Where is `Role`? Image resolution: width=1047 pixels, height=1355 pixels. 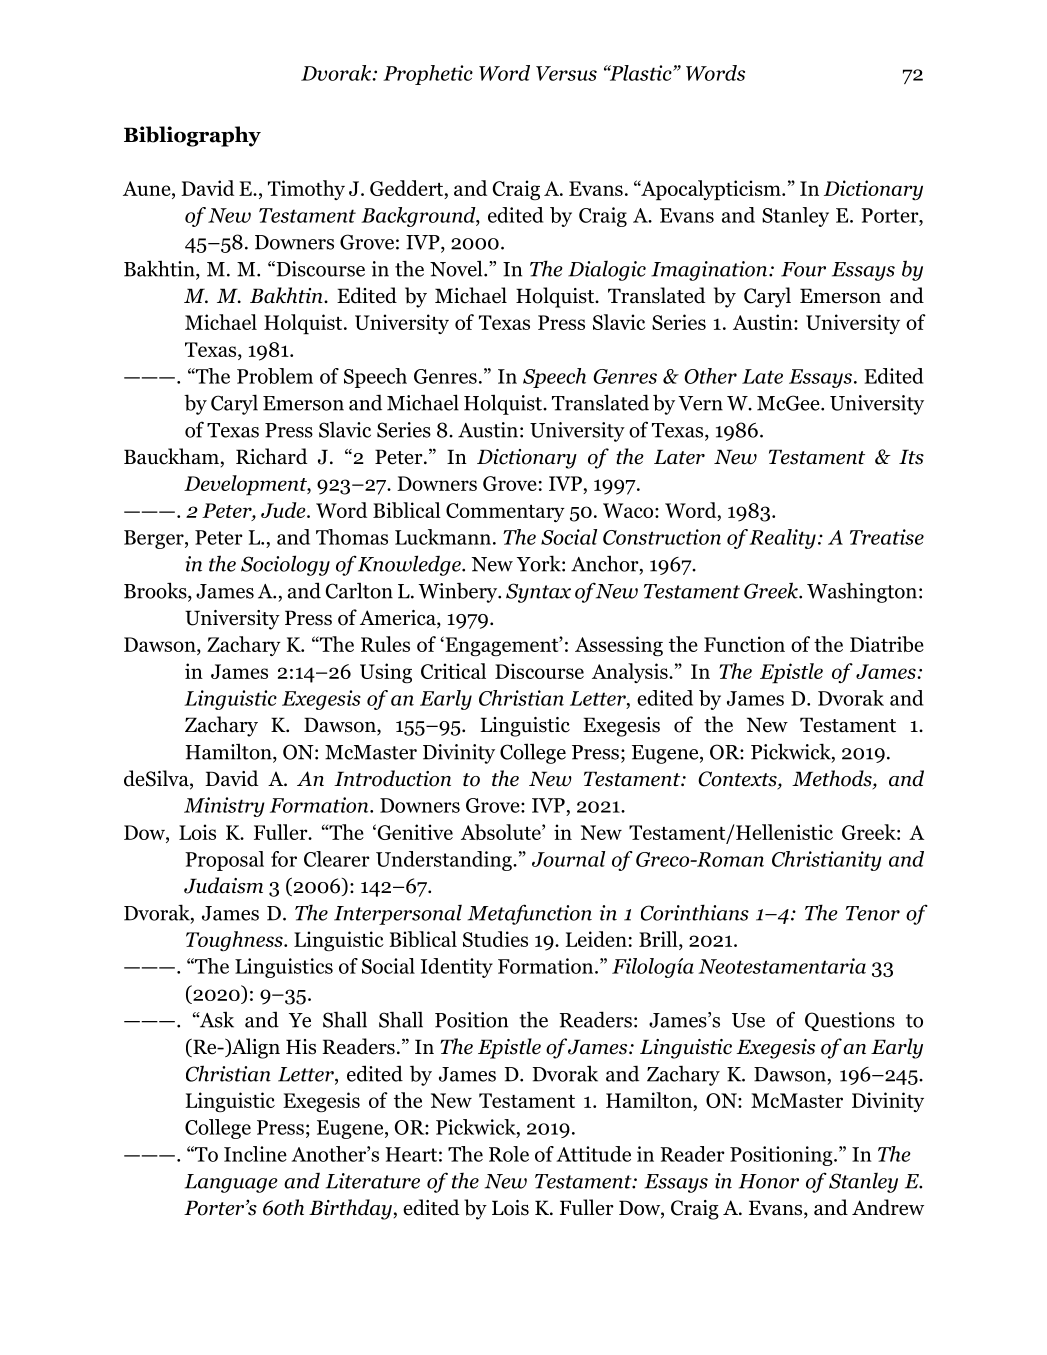 Role is located at coordinates (509, 1154).
